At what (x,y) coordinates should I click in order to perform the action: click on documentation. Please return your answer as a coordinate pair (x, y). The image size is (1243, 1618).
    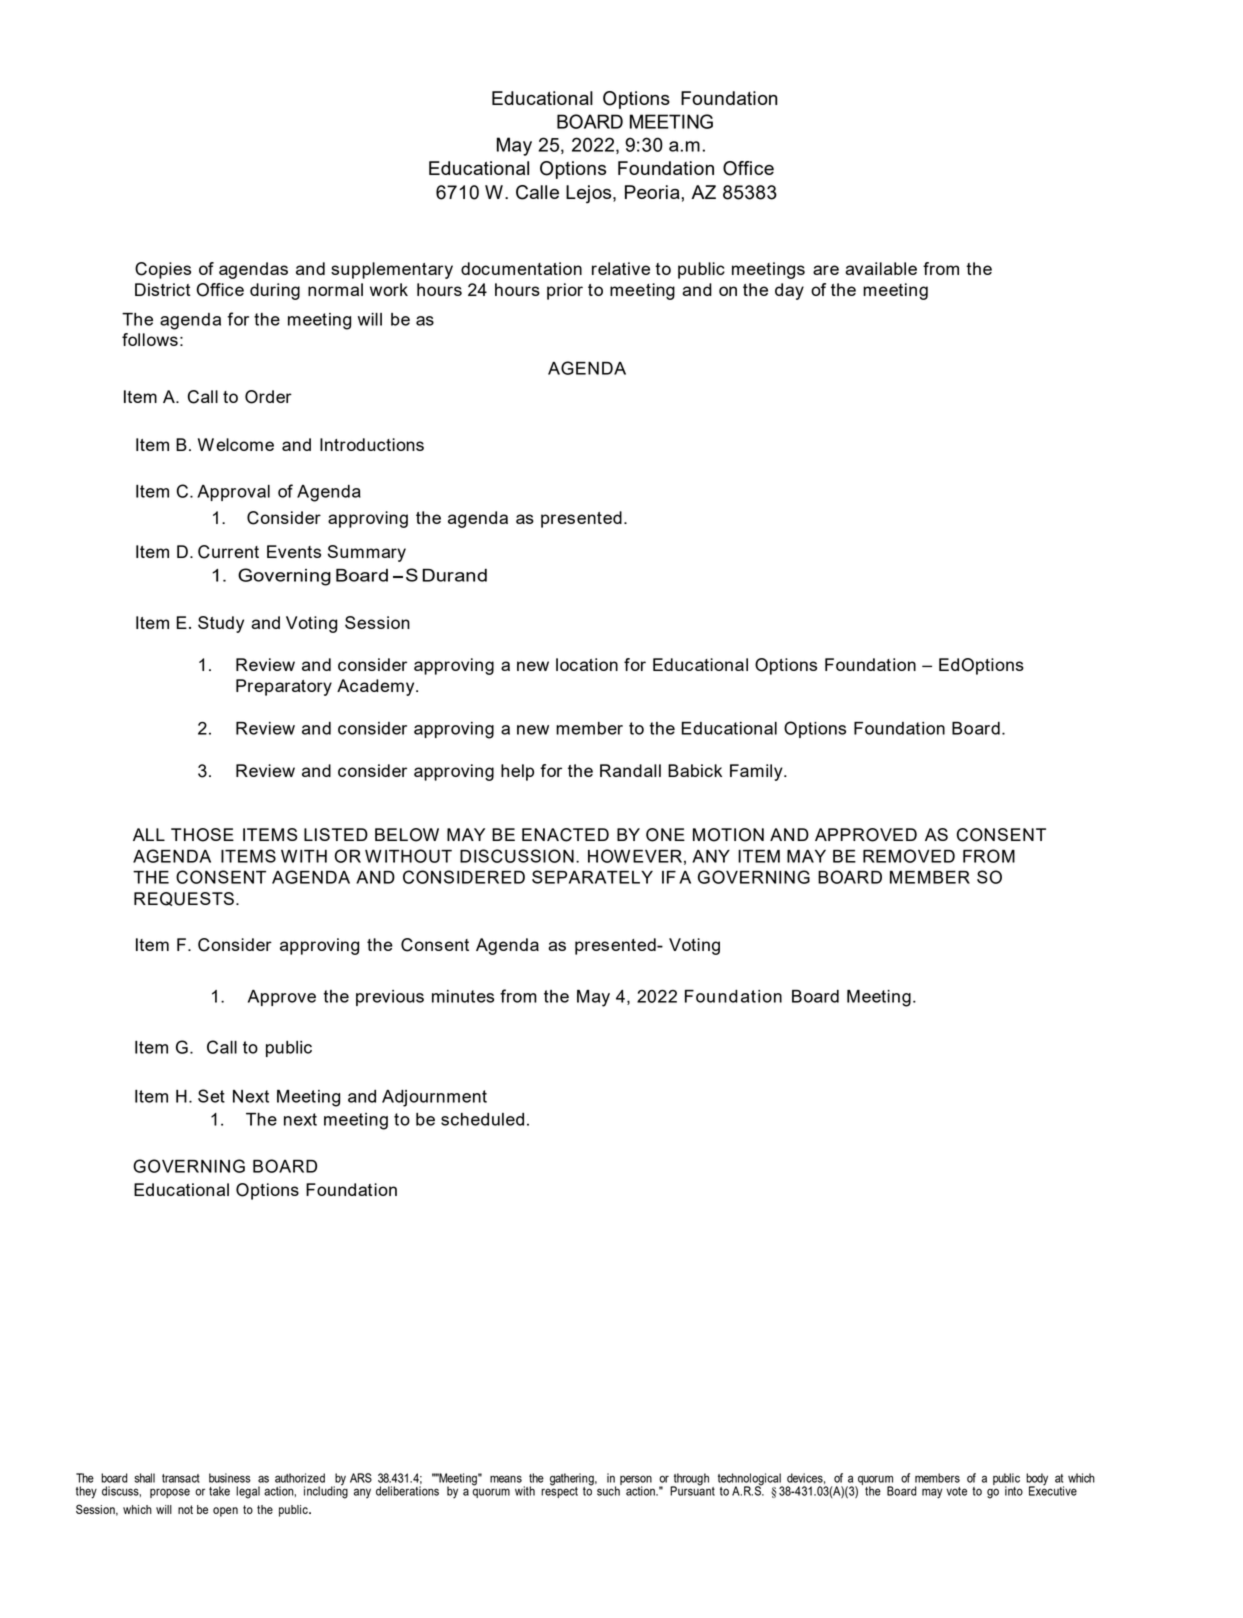
    Looking at the image, I should click on (521, 268).
